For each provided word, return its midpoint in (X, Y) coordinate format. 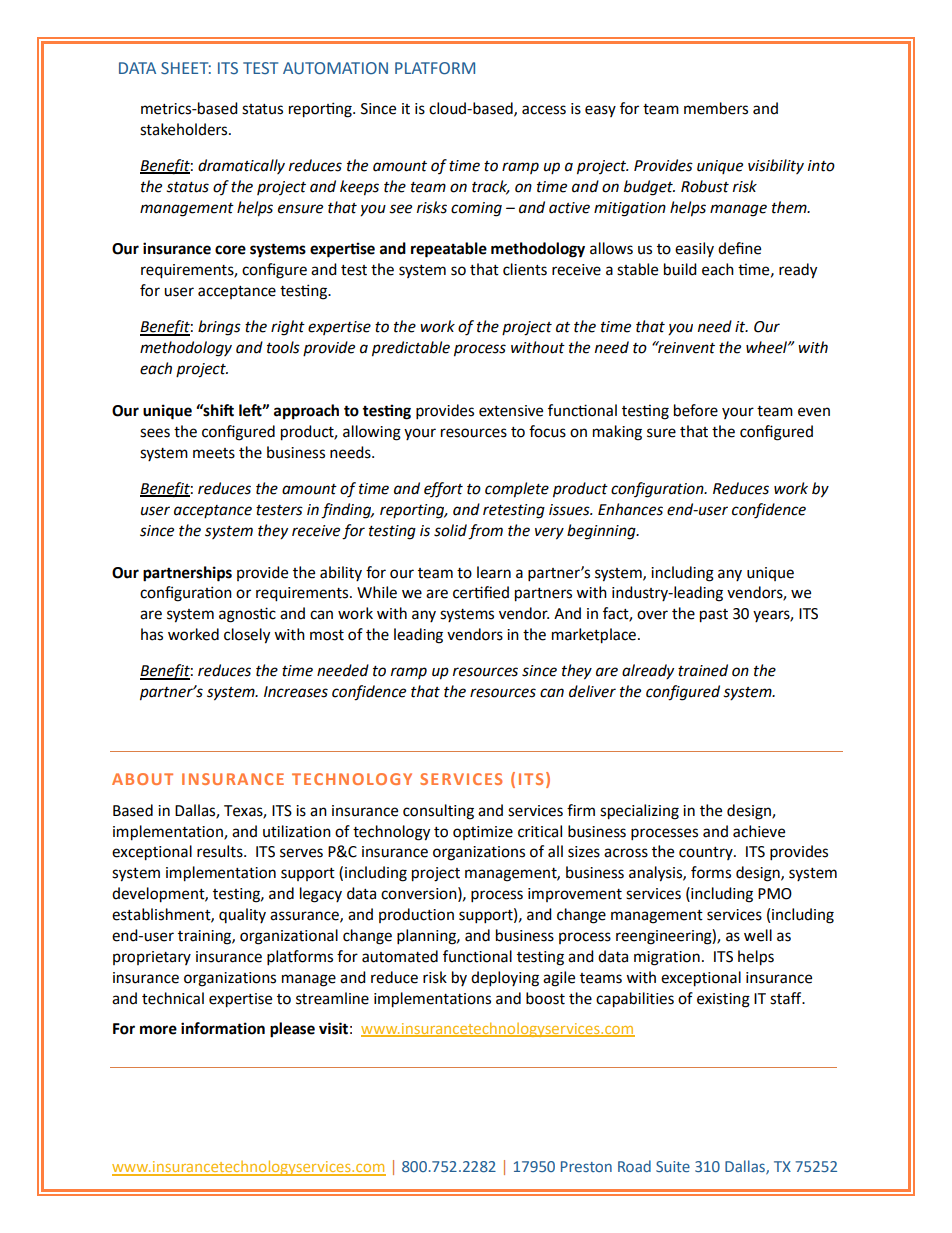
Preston (586, 1166)
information (223, 1028)
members (716, 108)
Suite (673, 1166)
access (544, 110)
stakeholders (185, 129)
